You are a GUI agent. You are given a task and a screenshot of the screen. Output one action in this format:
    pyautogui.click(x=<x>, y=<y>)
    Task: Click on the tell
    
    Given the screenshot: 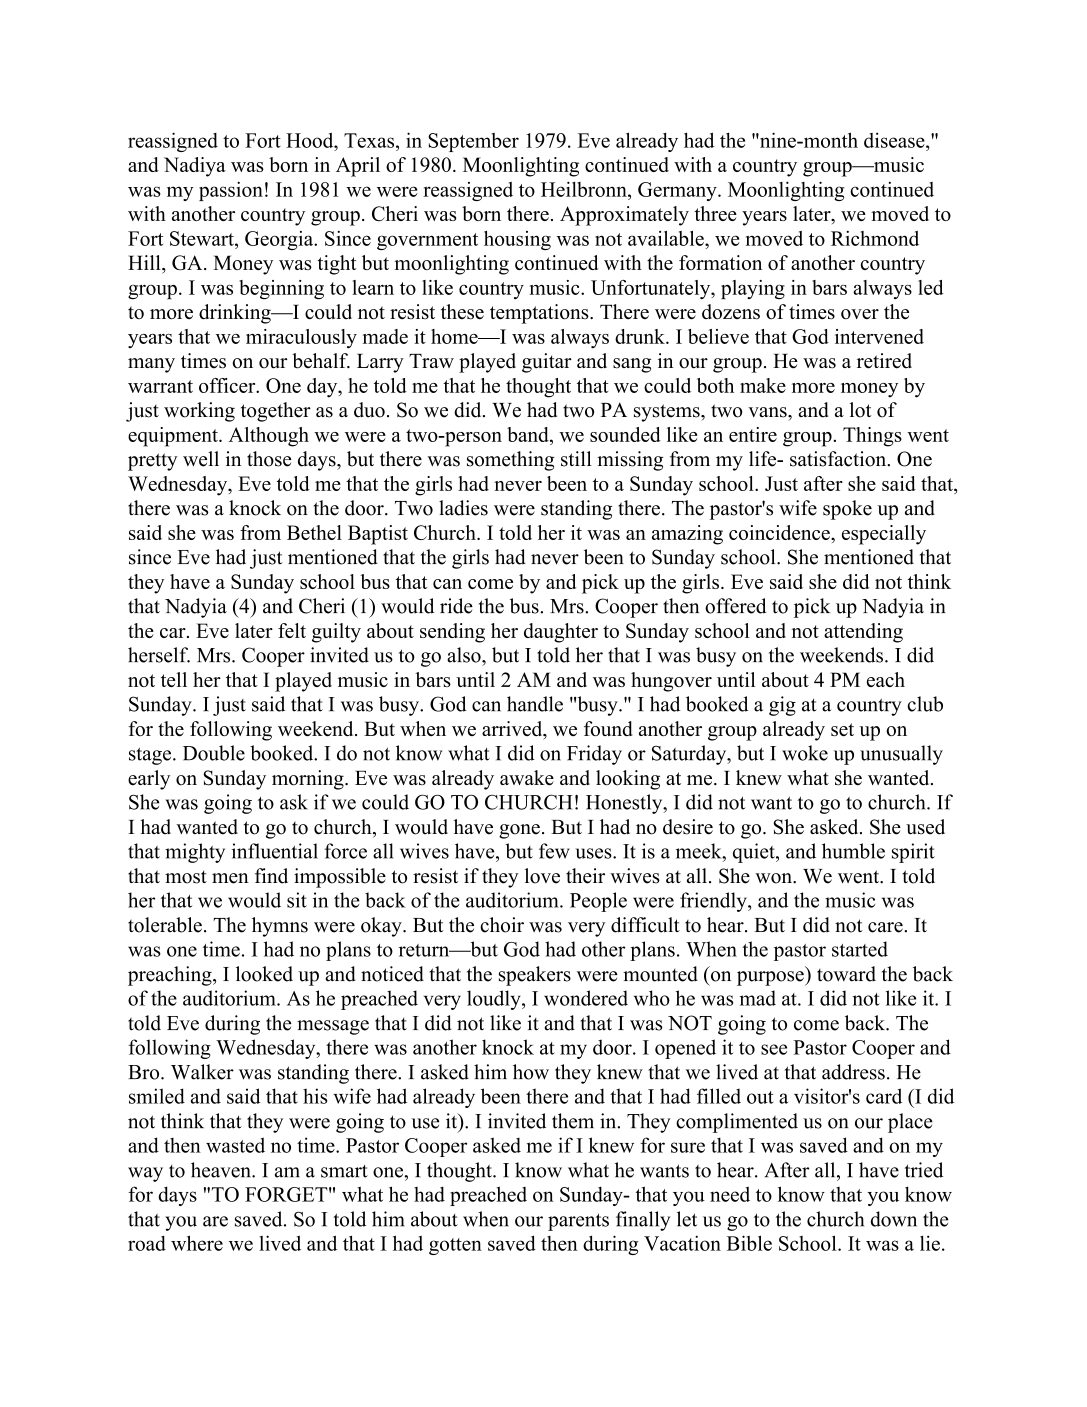 What is the action you would take?
    pyautogui.click(x=174, y=679)
